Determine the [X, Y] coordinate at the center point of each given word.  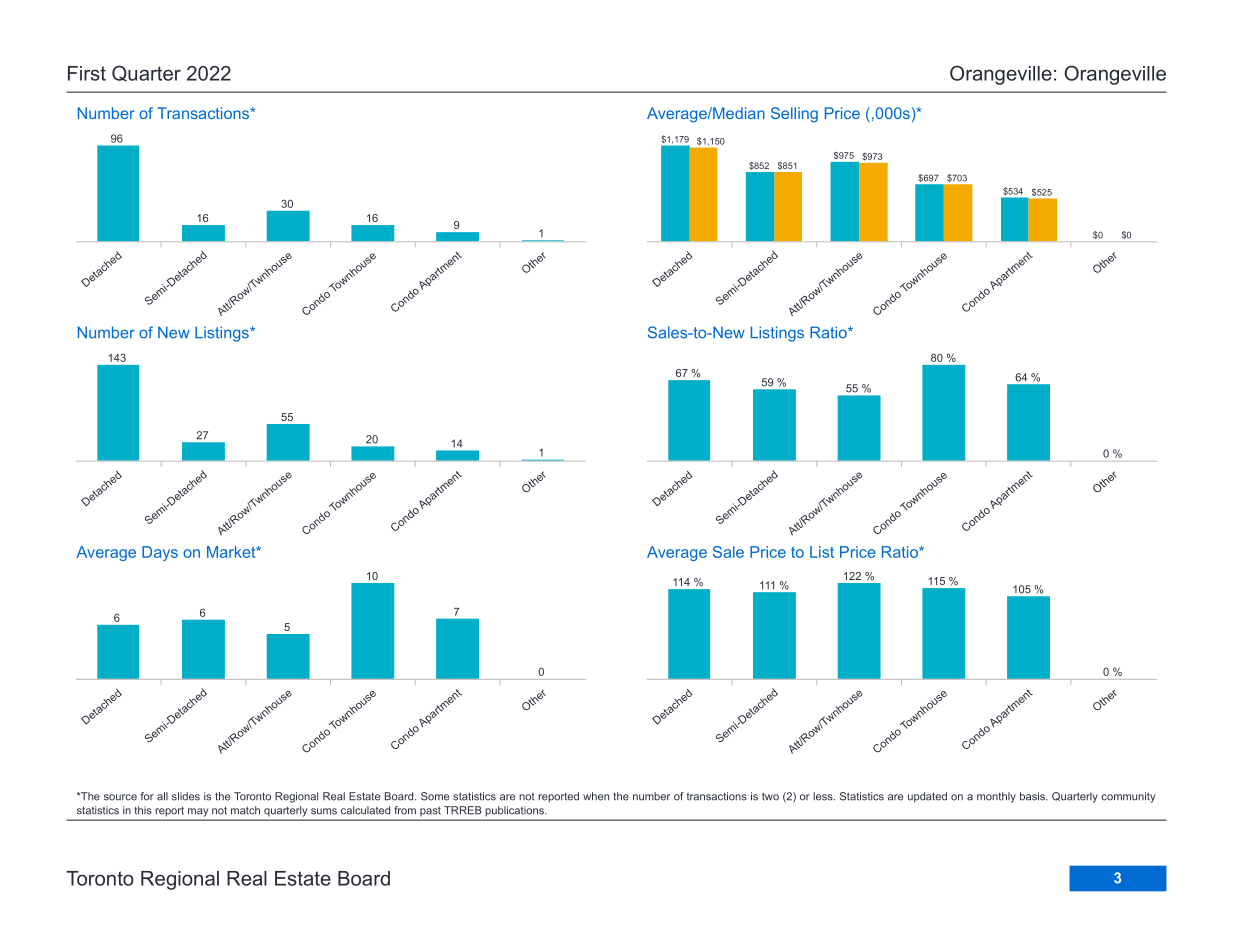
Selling [794, 115]
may [198, 812]
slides [186, 796]
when [596, 796]
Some [435, 796]
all [162, 796]
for [147, 796]
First [87, 73]
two [770, 796]
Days [160, 553]
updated [927, 797]
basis [1033, 796]
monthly [996, 797]
